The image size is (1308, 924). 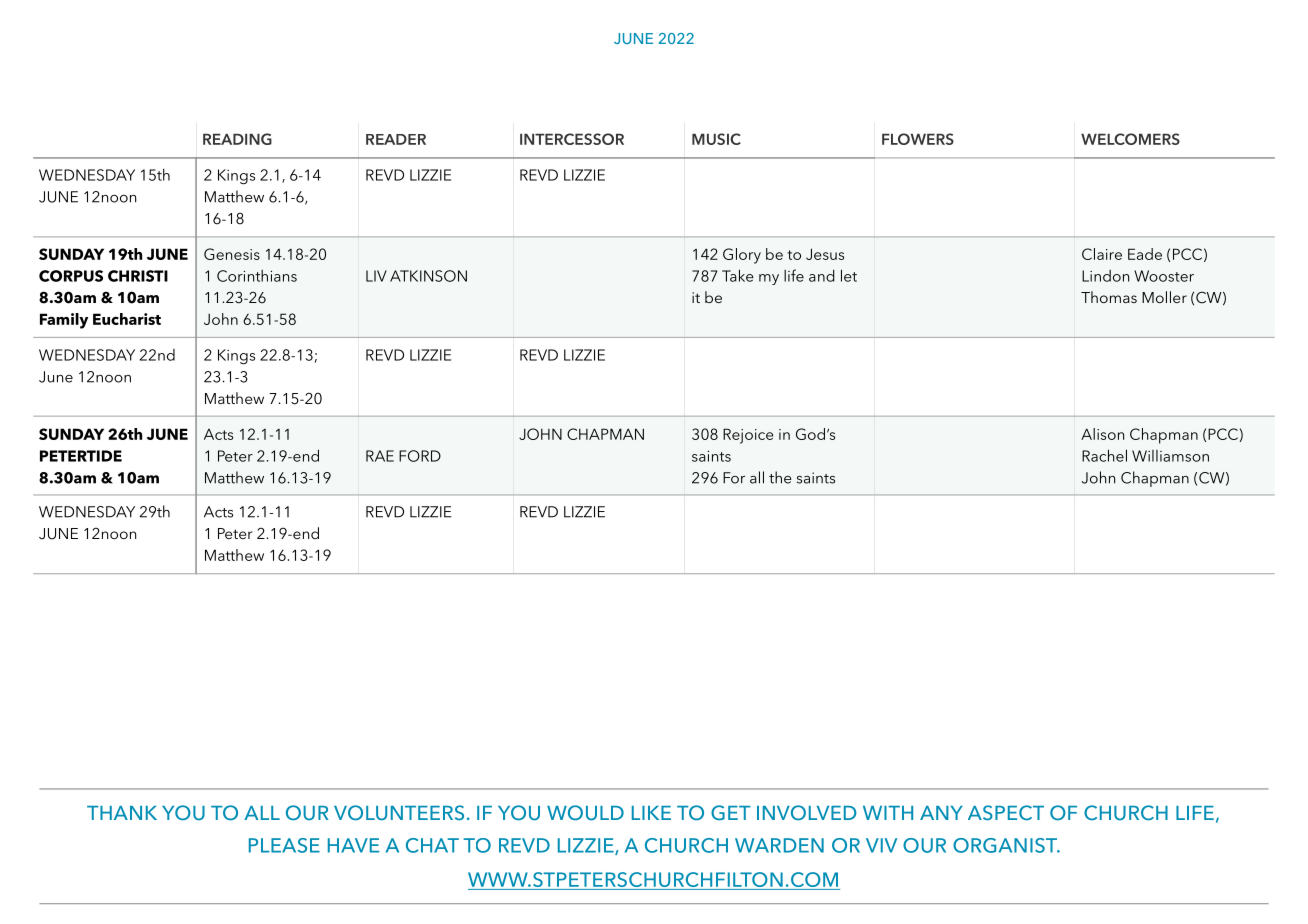 I want to click on READING, so click(x=237, y=139).
